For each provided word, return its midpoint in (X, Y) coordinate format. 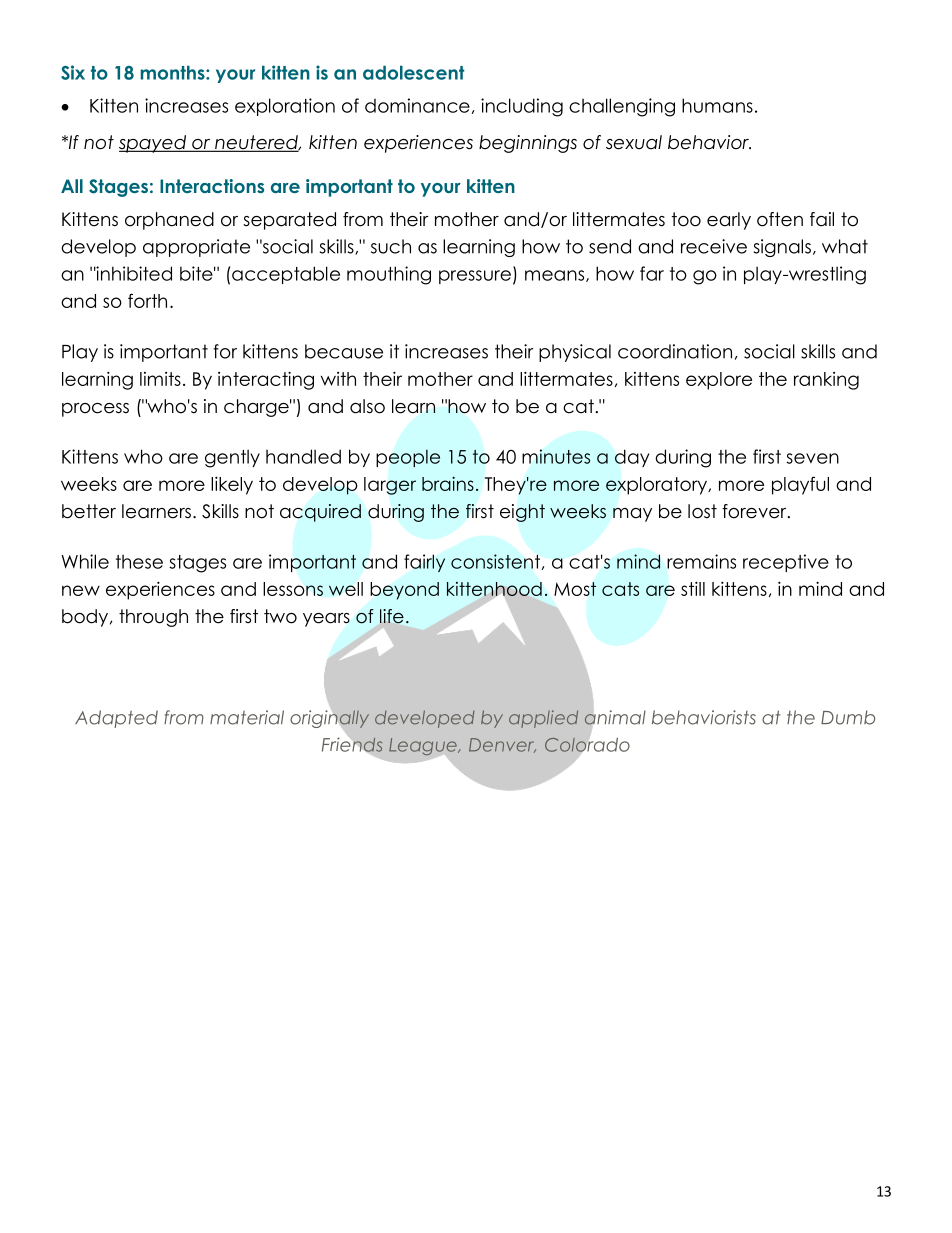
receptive (786, 563)
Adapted (116, 719)
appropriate (196, 248)
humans (717, 105)
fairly (424, 563)
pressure (475, 277)
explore (719, 381)
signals (782, 248)
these (139, 562)
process (95, 410)
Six (73, 72)
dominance (417, 105)
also (367, 406)
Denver (502, 745)
